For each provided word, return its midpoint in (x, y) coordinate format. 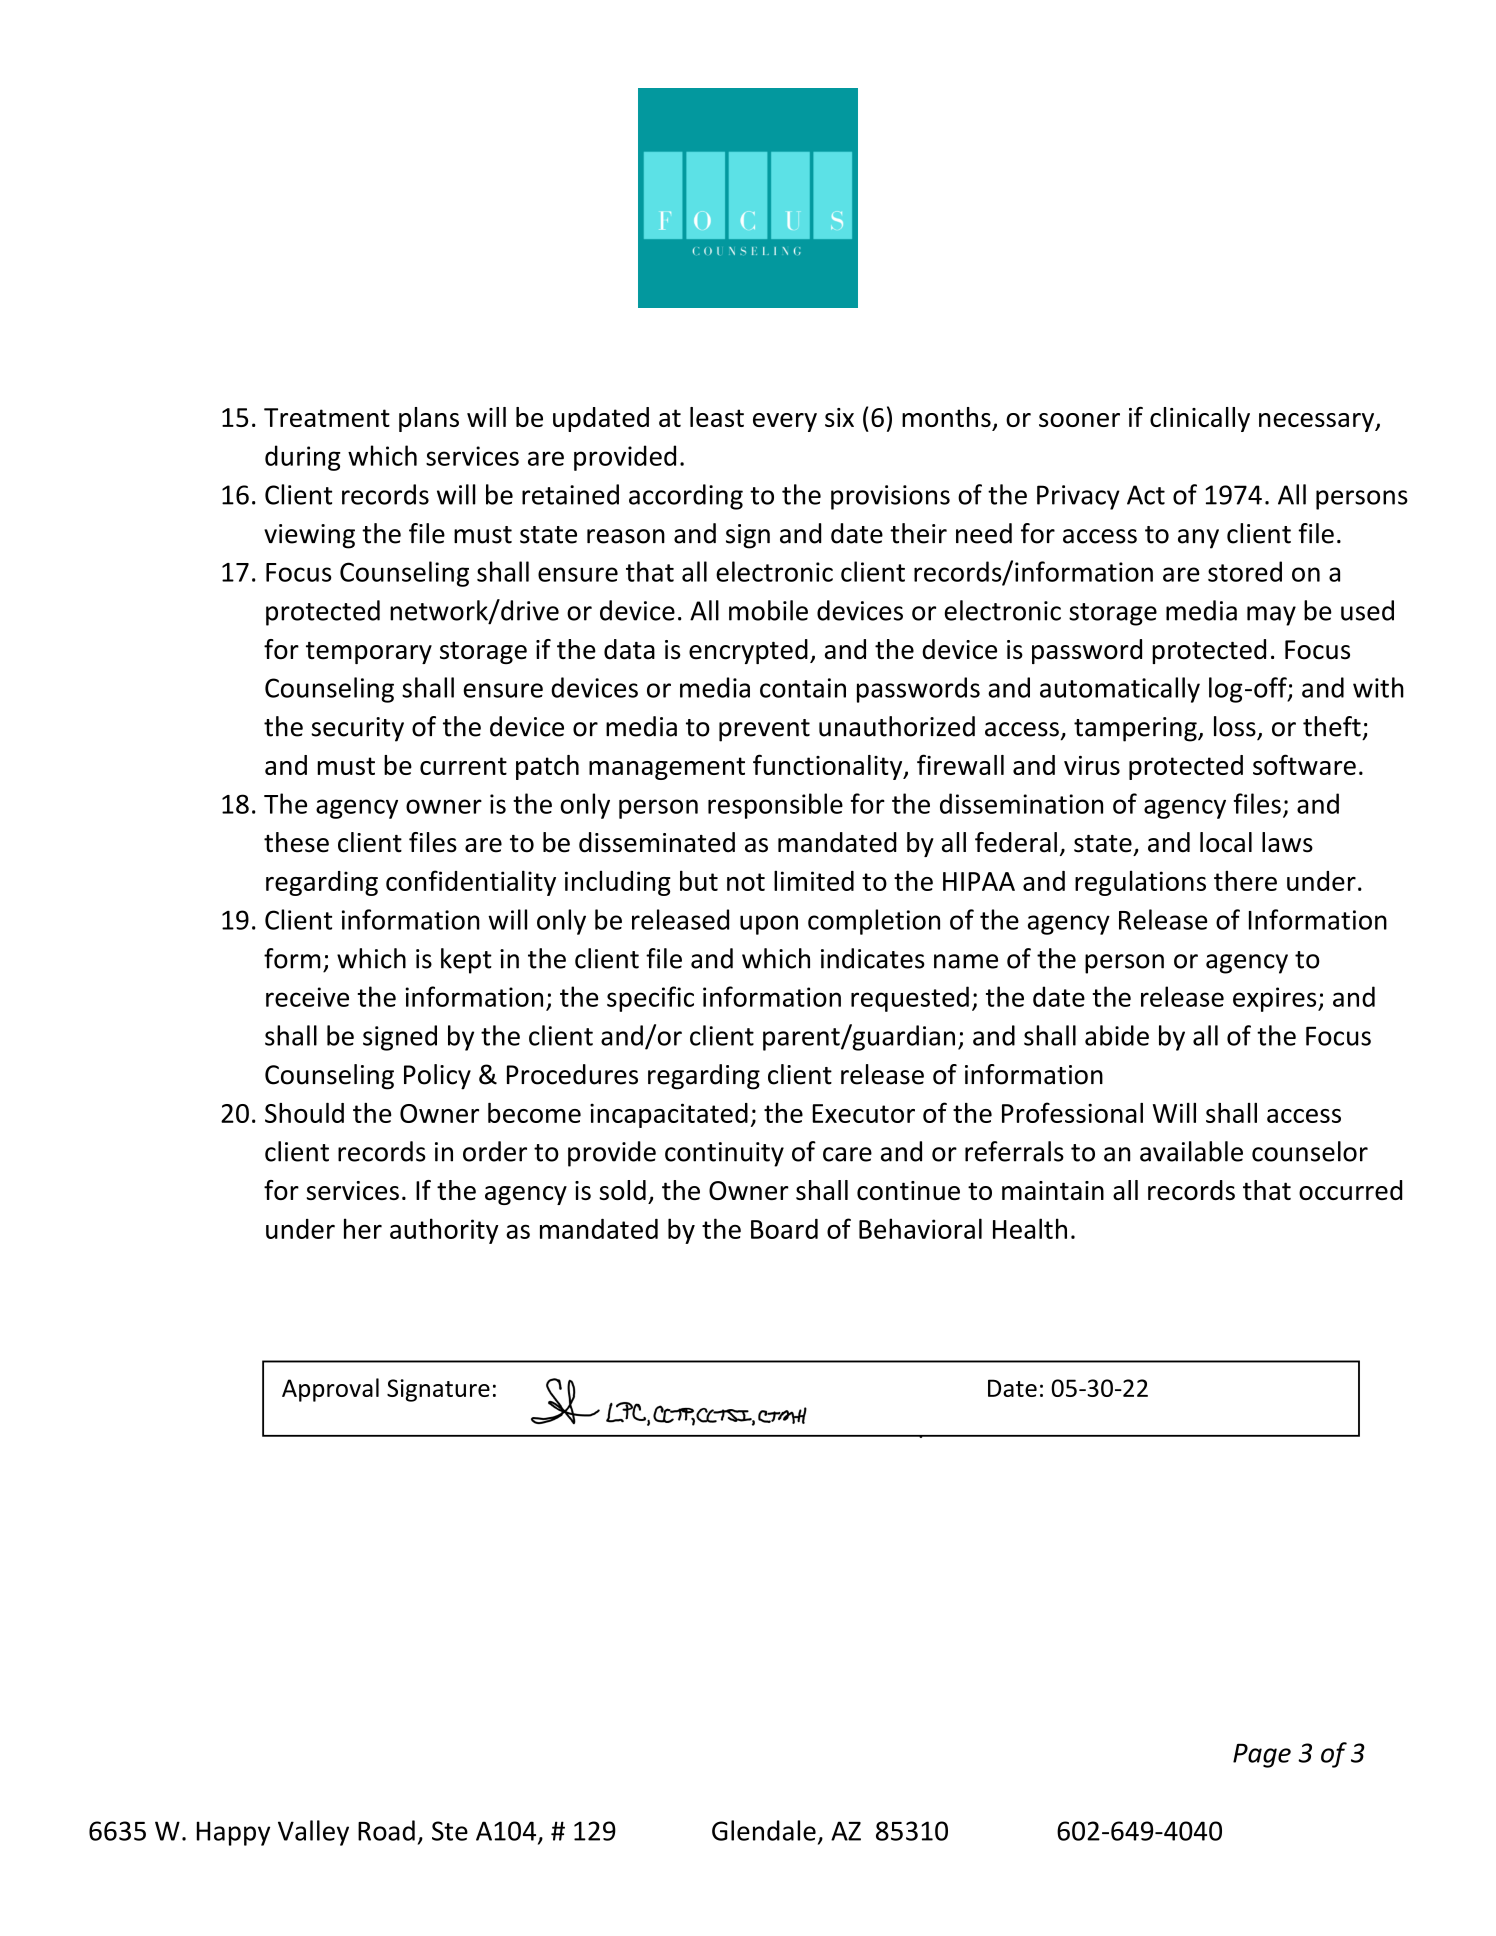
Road (386, 1830)
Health (1030, 1228)
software (1304, 764)
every (785, 422)
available (1191, 1151)
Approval (330, 1390)
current (463, 766)
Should (304, 1113)
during (303, 458)
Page (1262, 1756)
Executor (864, 1113)
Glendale (764, 1830)
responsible (775, 806)
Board (784, 1229)
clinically (1200, 419)
